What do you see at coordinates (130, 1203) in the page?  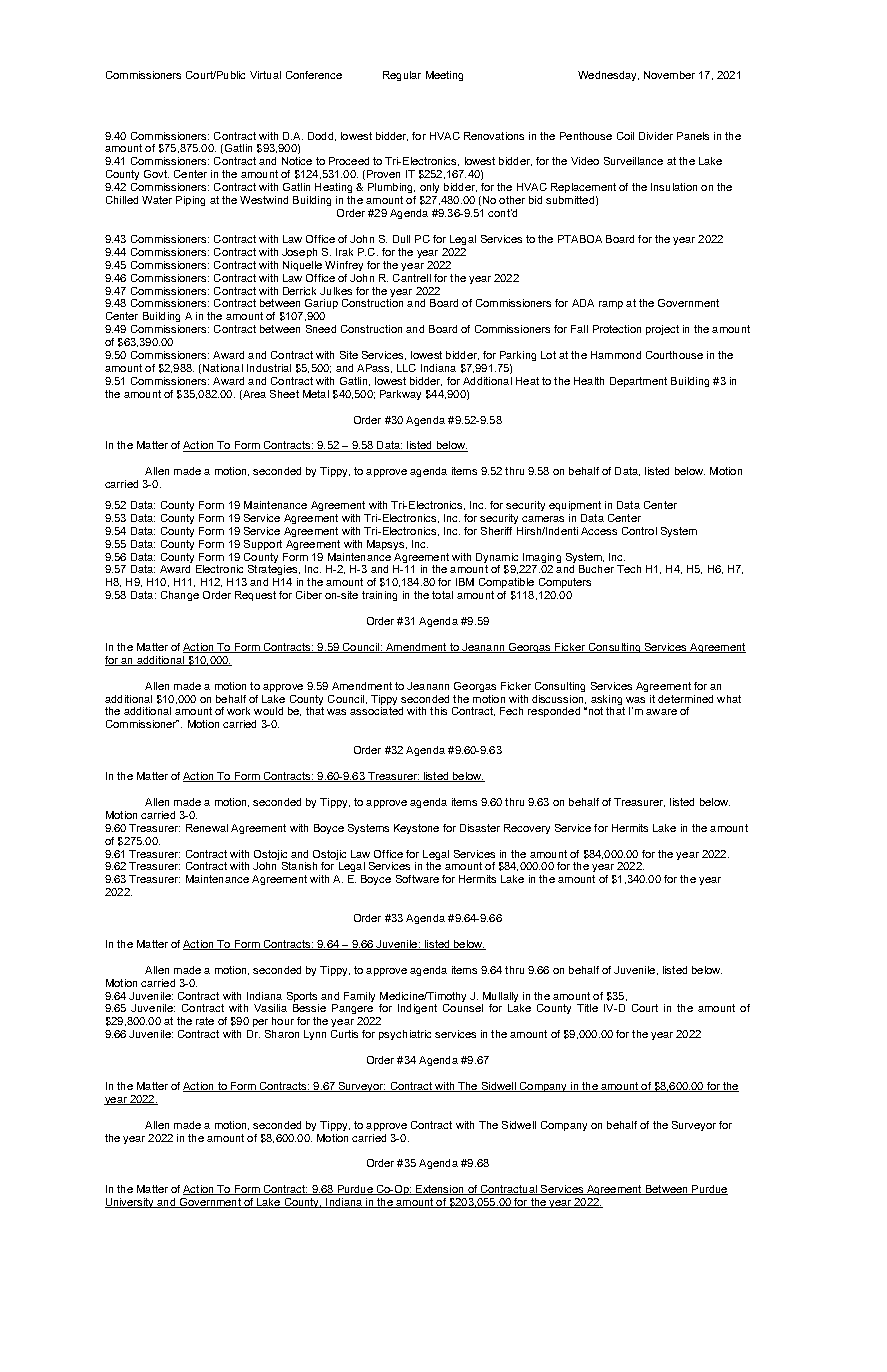 I see `University` at bounding box center [130, 1203].
